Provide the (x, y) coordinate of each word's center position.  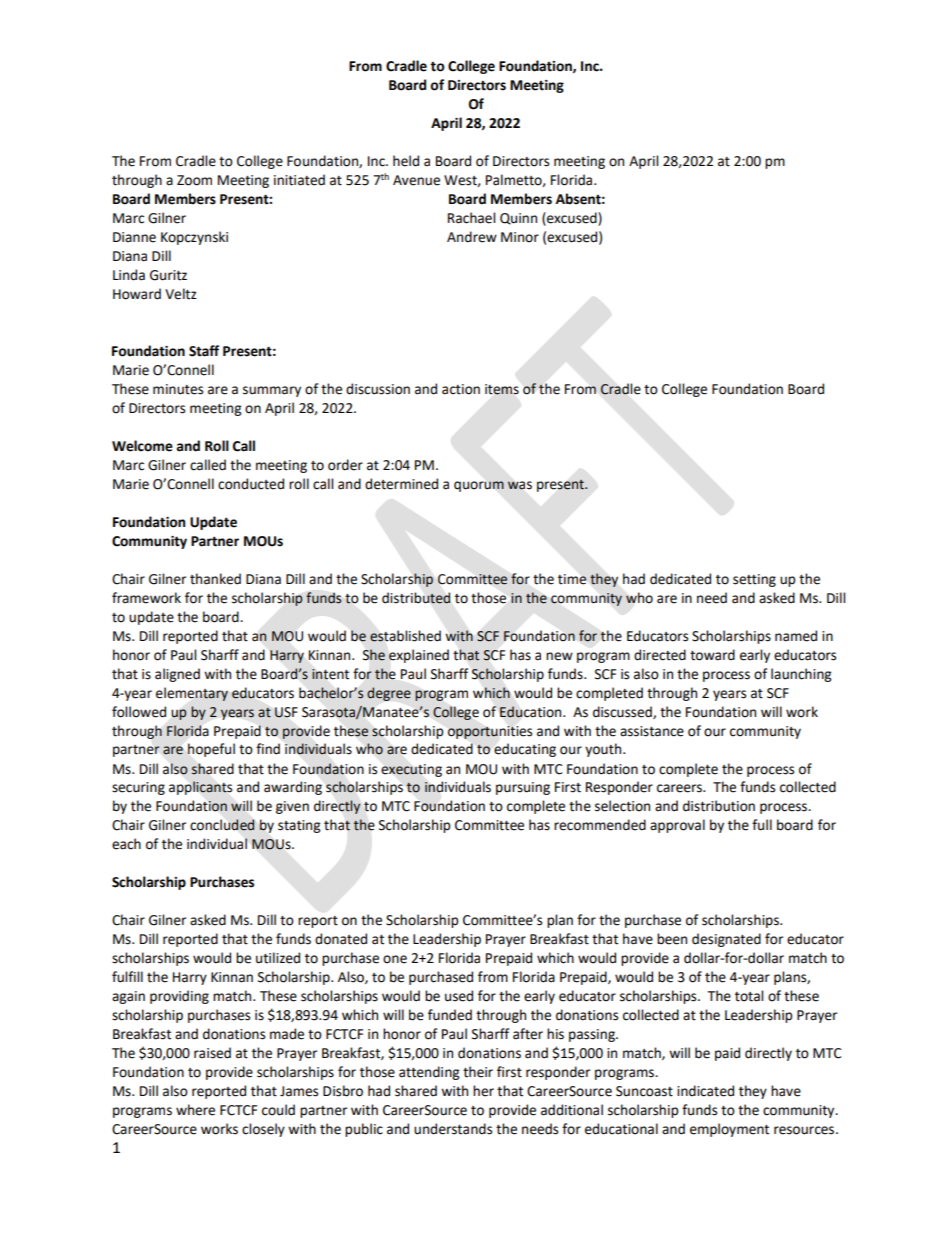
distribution (719, 806)
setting (754, 580)
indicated (705, 1091)
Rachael (471, 218)
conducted (251, 484)
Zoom (194, 180)
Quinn (518, 219)
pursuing (523, 788)
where (195, 1110)
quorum (479, 486)
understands (453, 1129)
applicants (200, 788)
